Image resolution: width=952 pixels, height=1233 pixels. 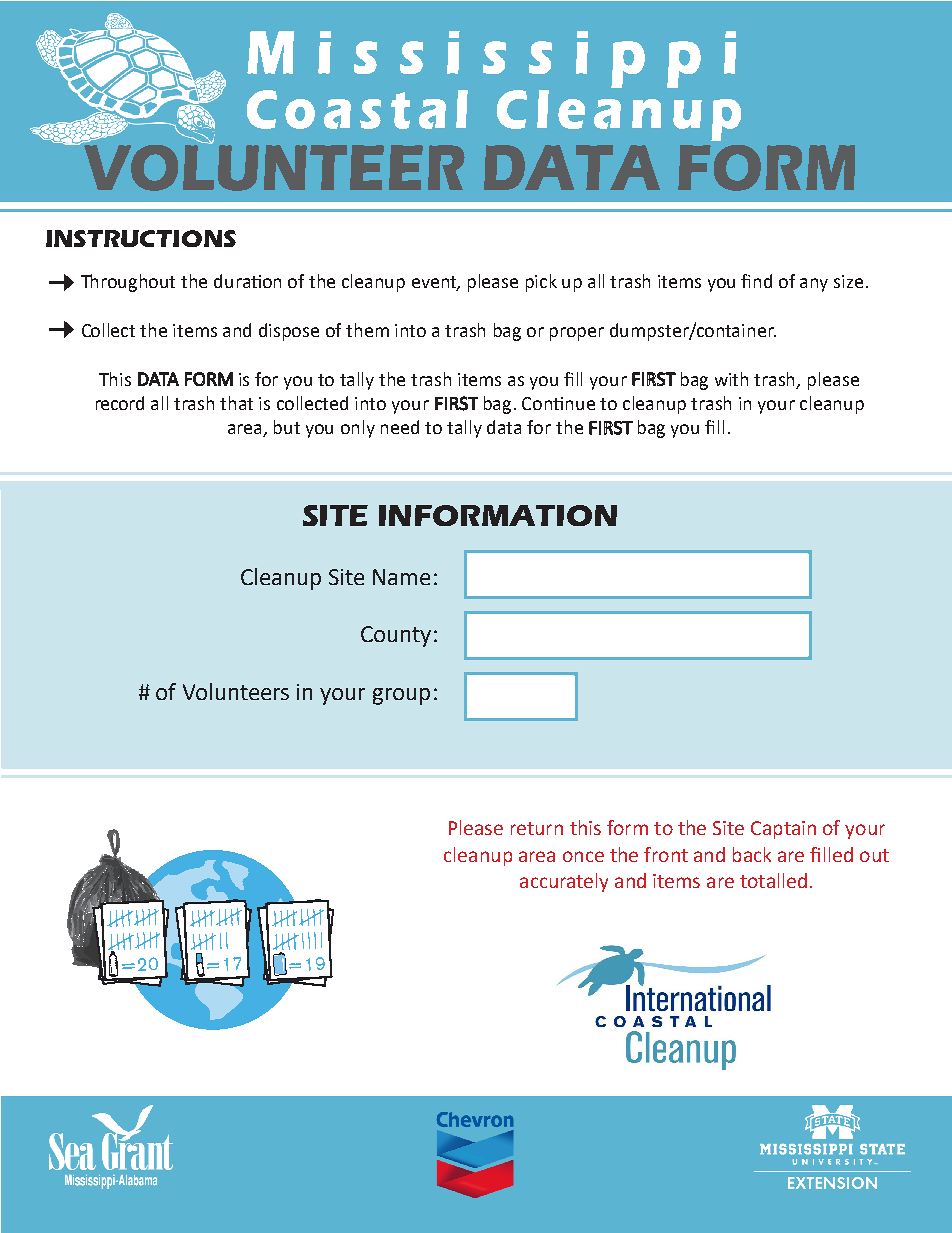 I want to click on Continue, so click(x=558, y=403).
